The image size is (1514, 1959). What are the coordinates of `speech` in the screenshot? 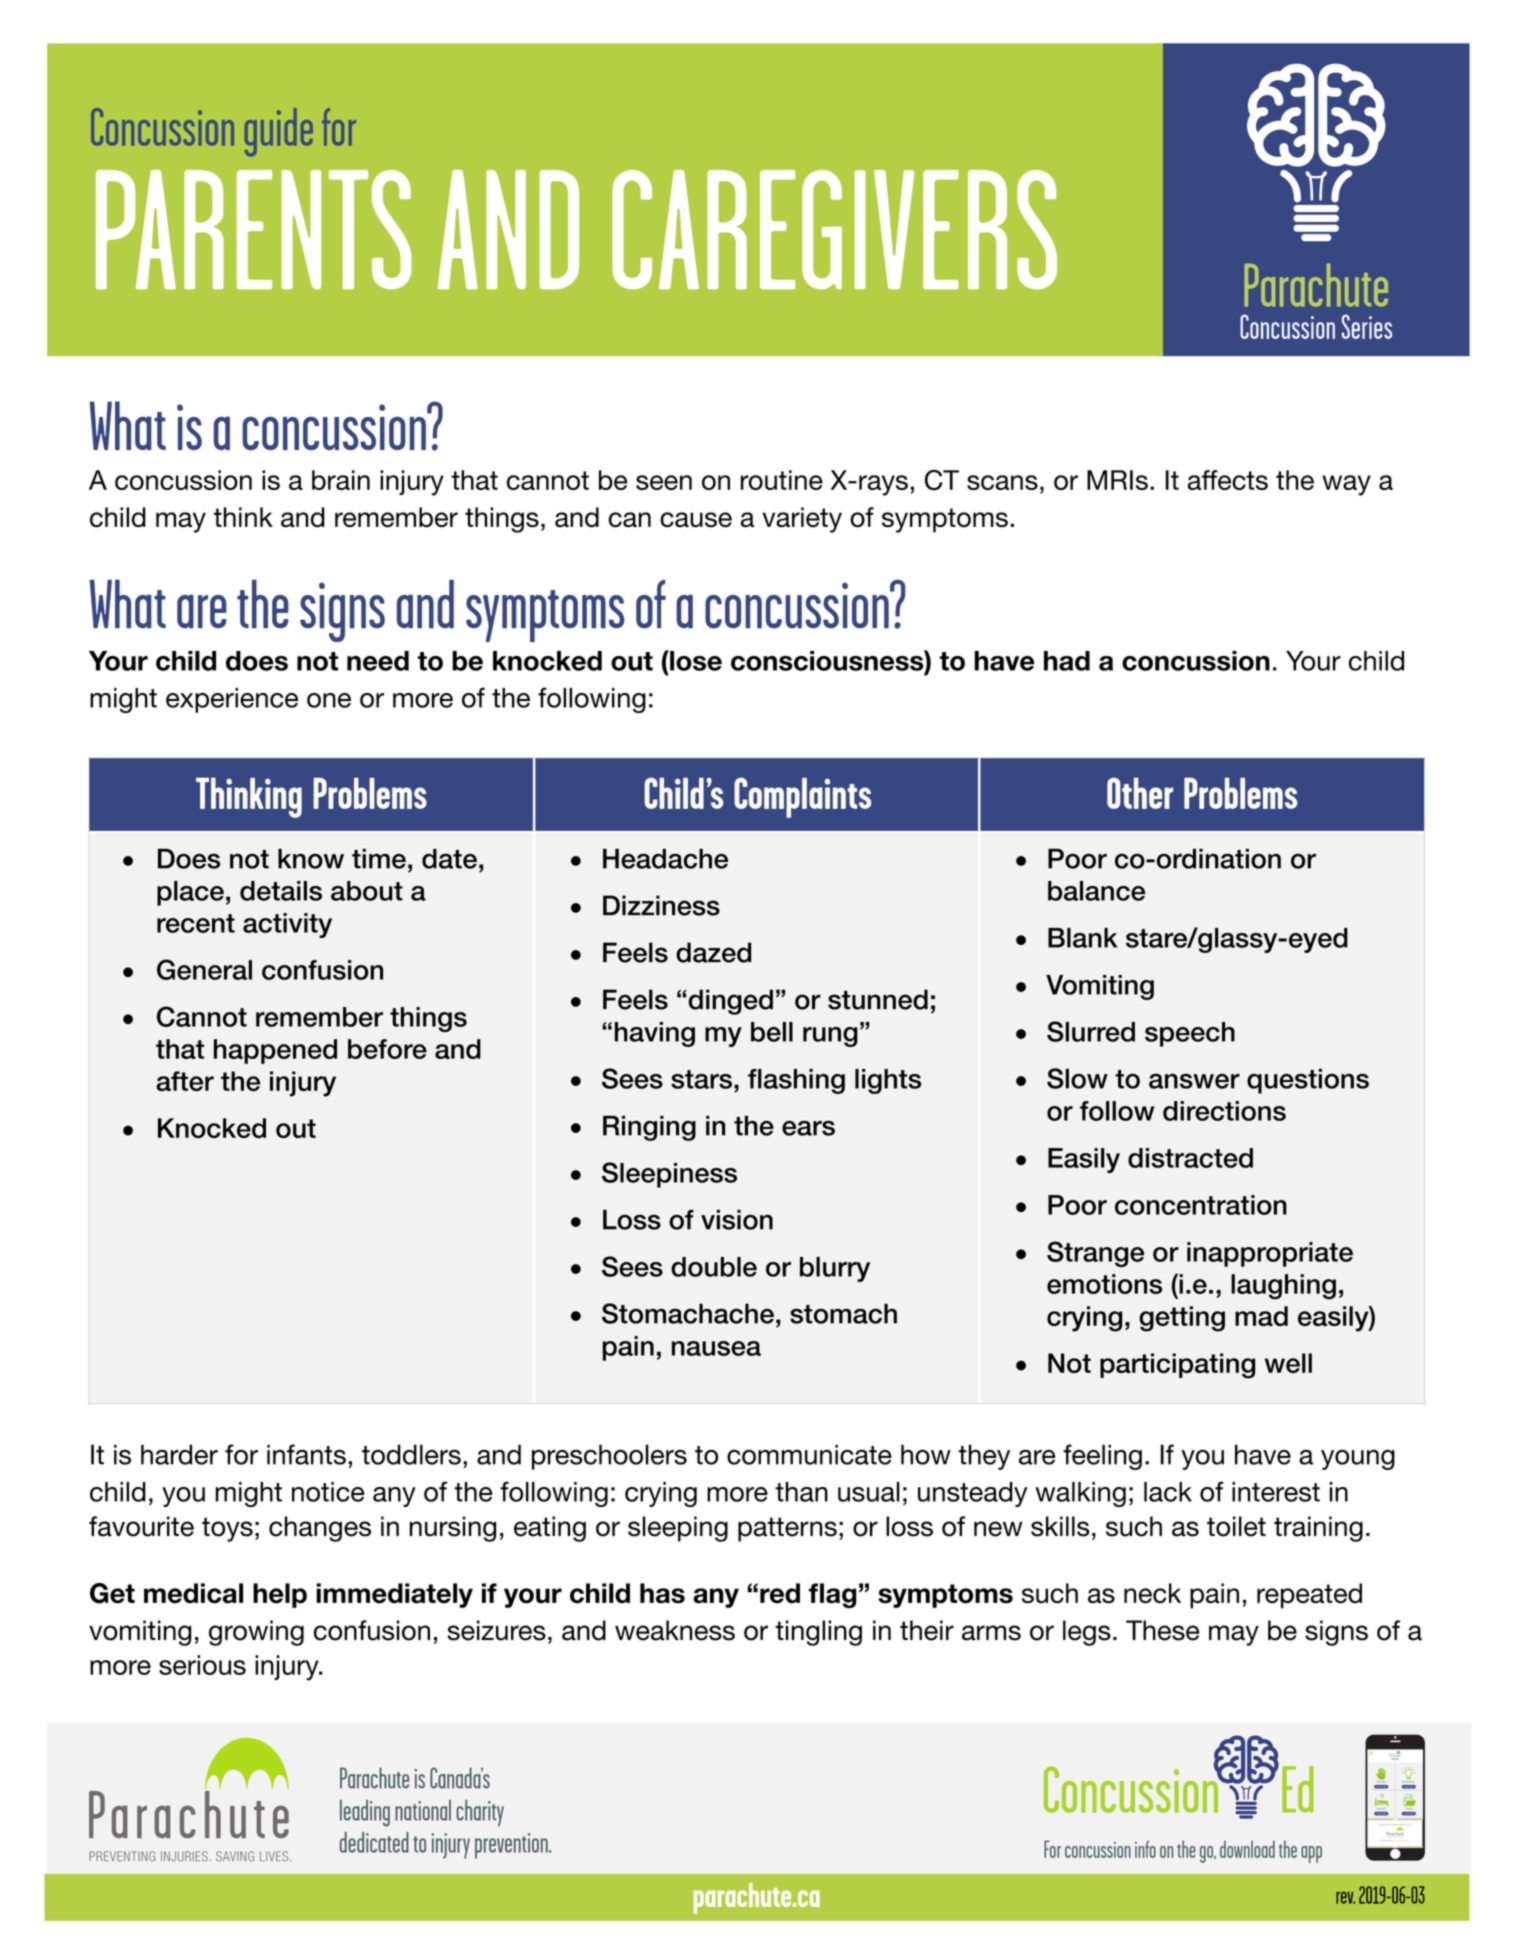 It's located at (1190, 1034).
